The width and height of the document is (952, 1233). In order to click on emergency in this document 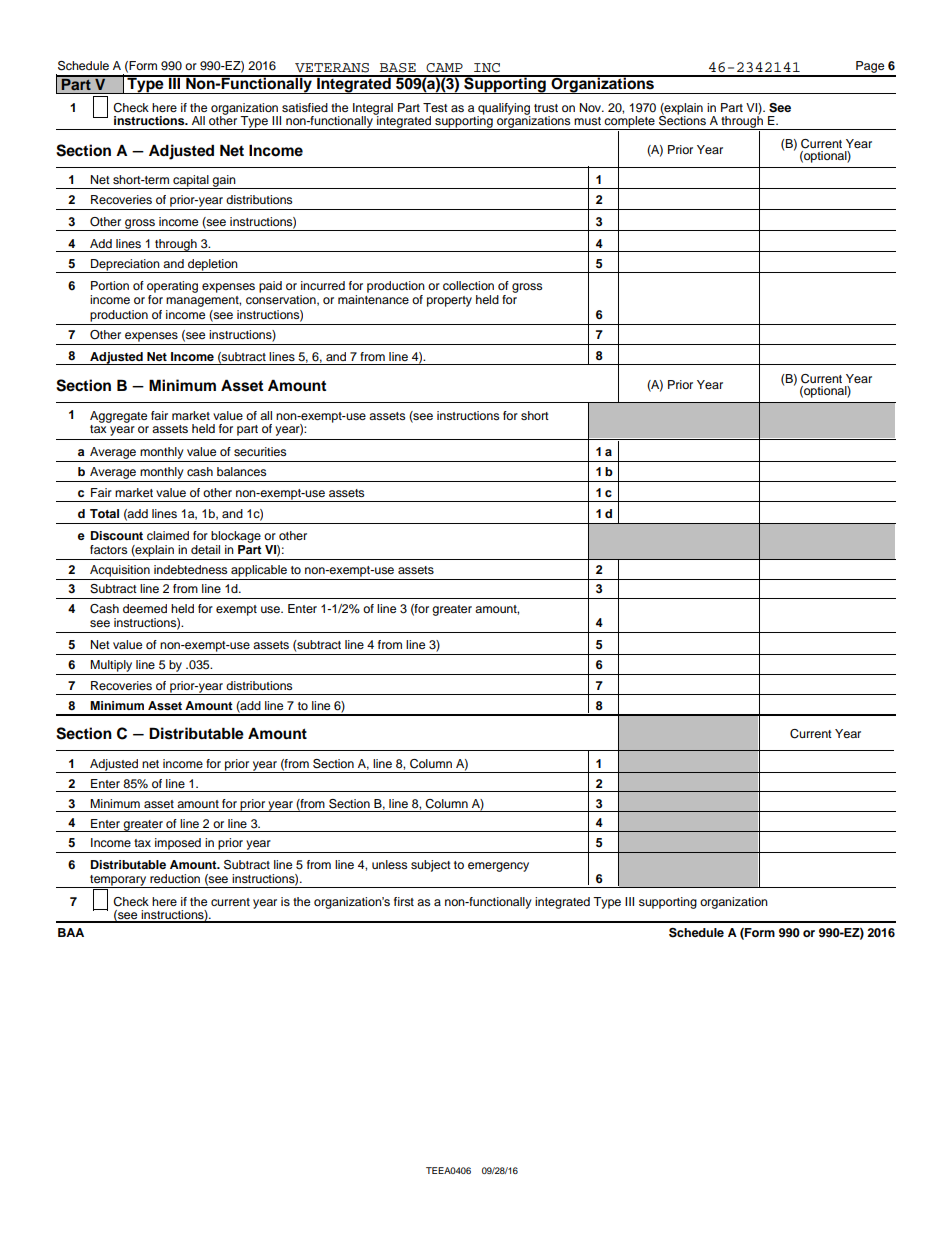, I will do `click(498, 867)`.
